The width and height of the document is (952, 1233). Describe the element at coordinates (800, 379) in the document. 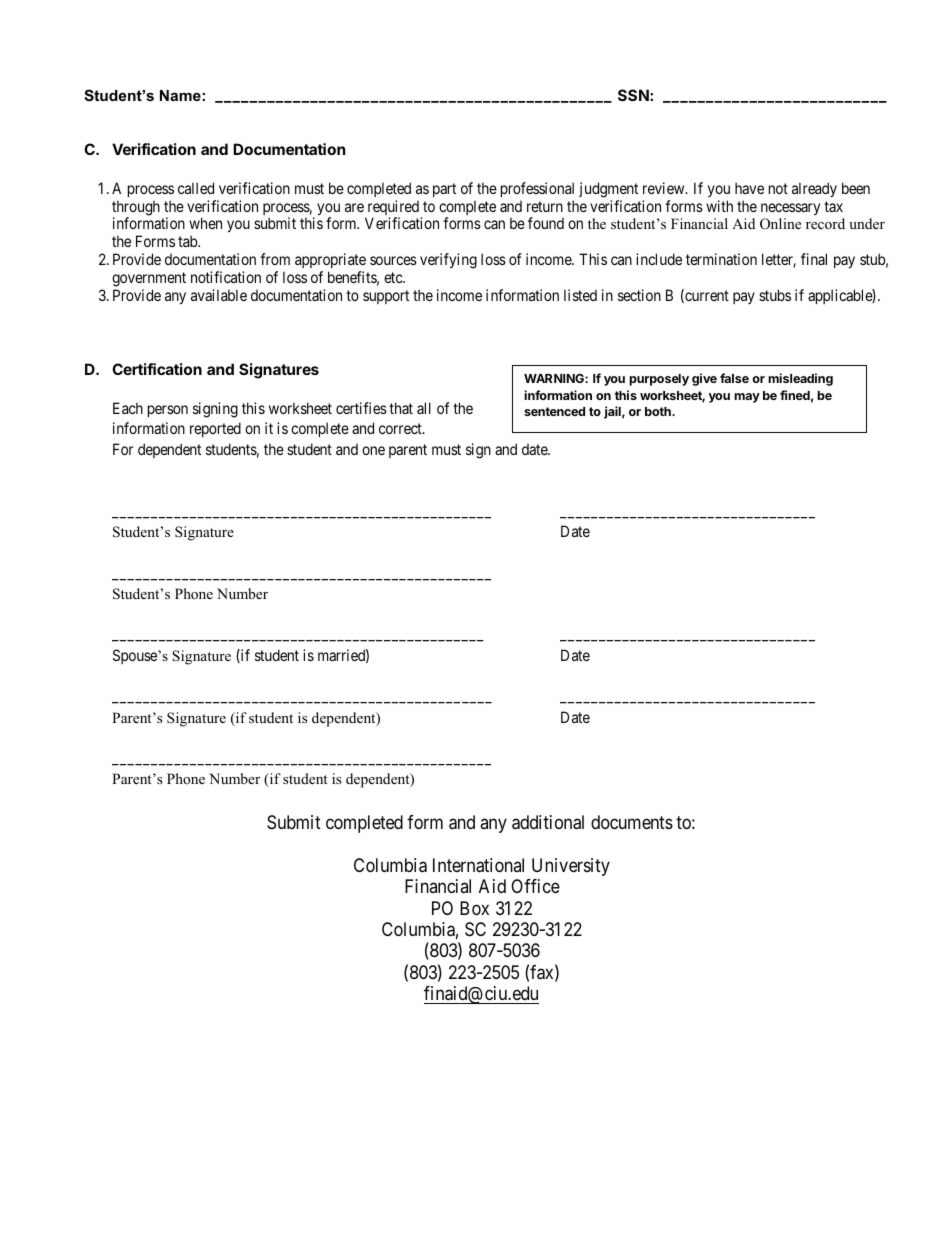

I see `misleading` at that location.
